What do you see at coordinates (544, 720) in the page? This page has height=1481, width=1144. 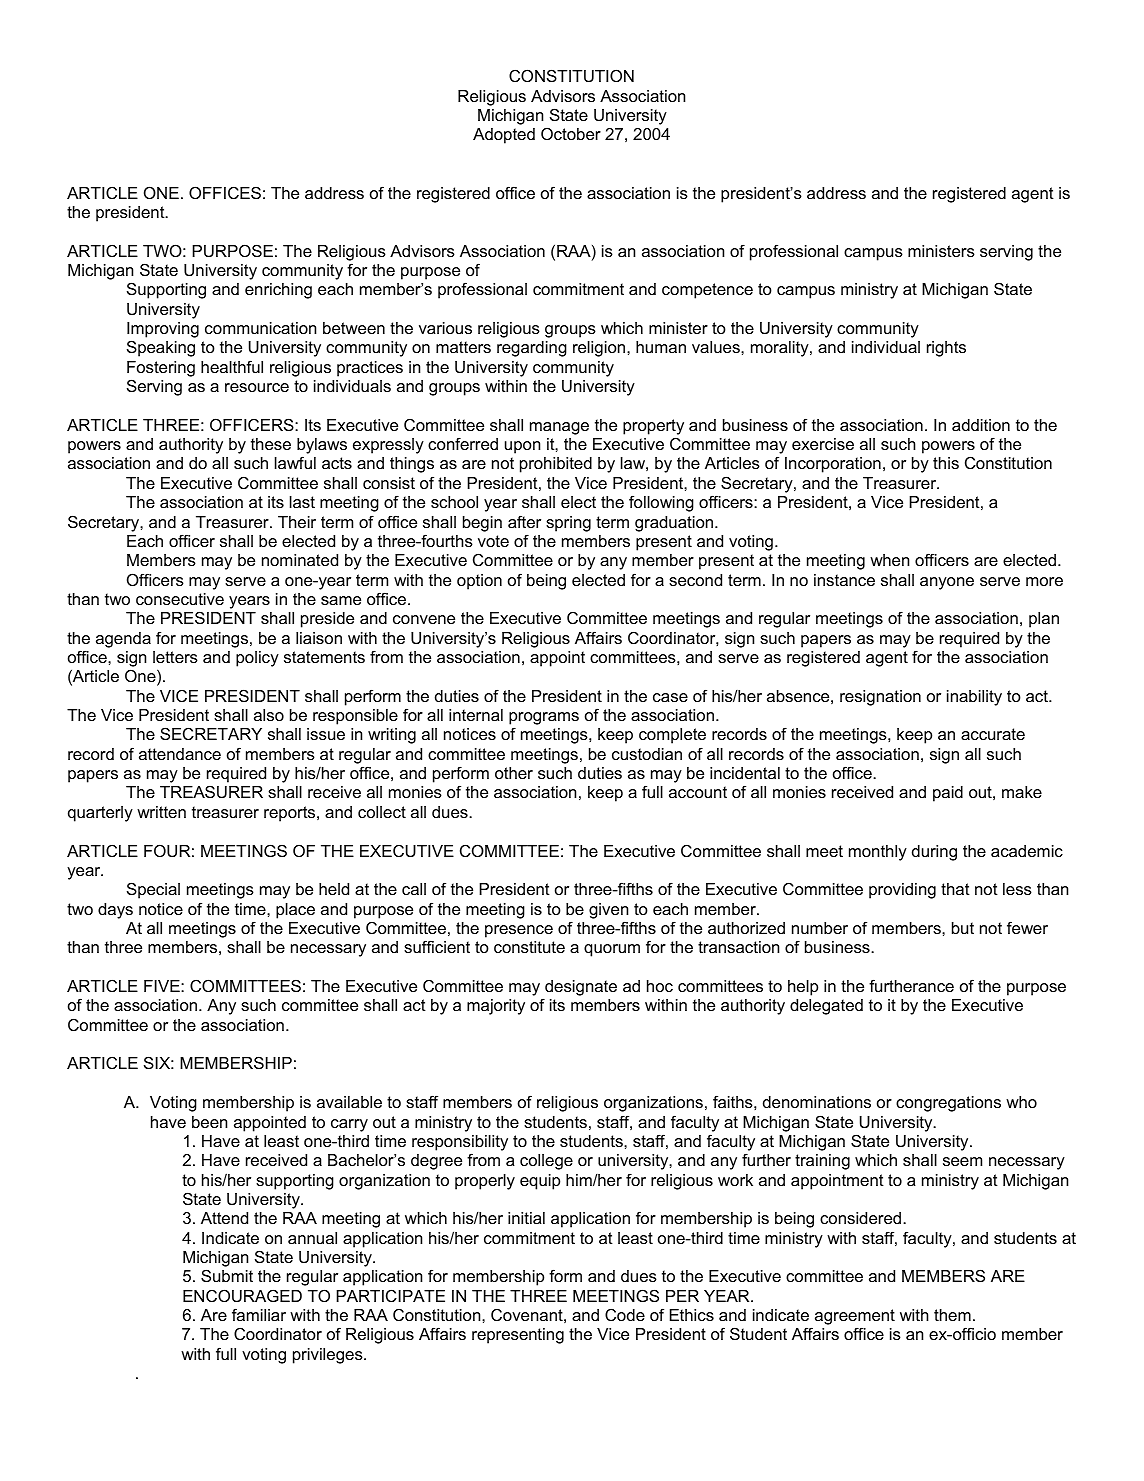 I see `programs` at bounding box center [544, 720].
